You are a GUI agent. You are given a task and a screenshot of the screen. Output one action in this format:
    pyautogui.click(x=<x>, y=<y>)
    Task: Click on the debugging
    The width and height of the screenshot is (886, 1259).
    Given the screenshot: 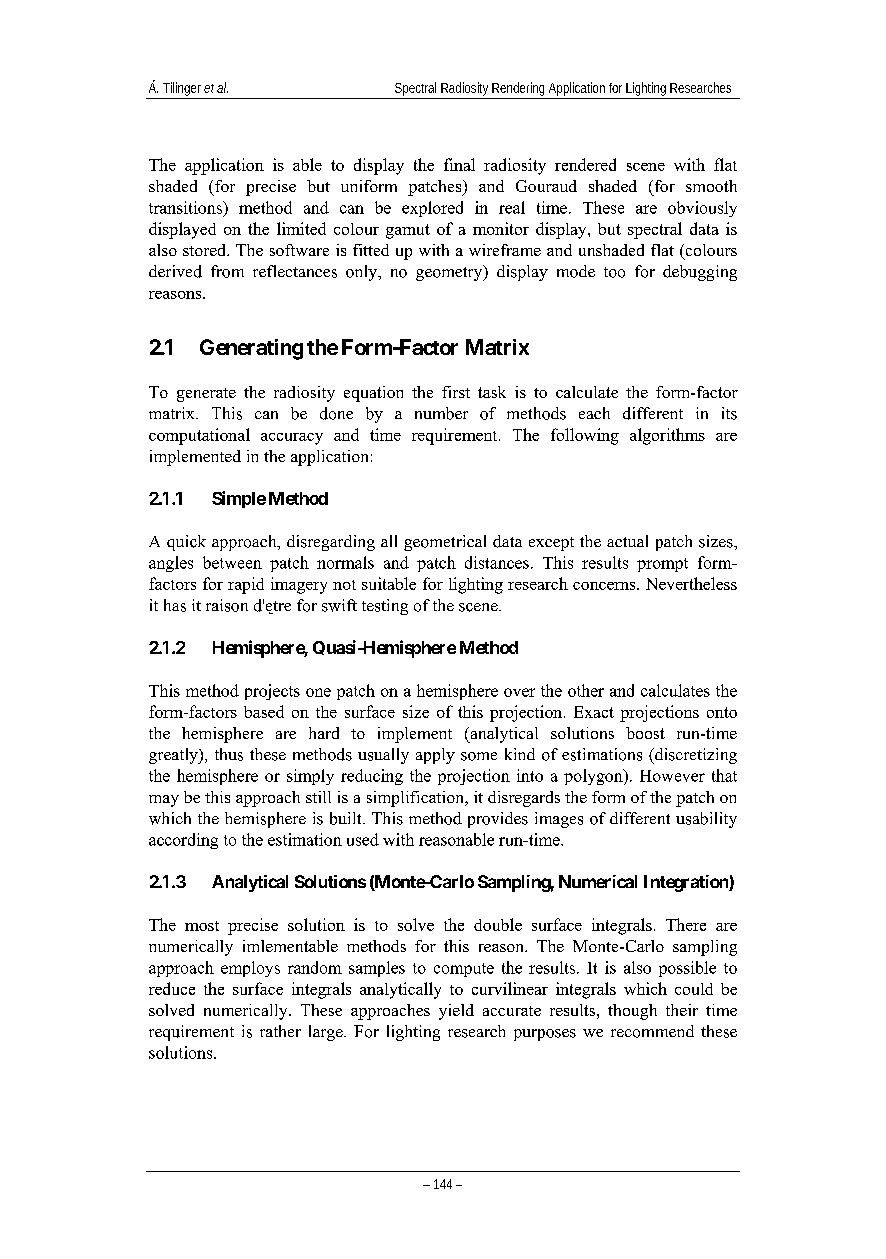 What is the action you would take?
    pyautogui.click(x=700, y=273)
